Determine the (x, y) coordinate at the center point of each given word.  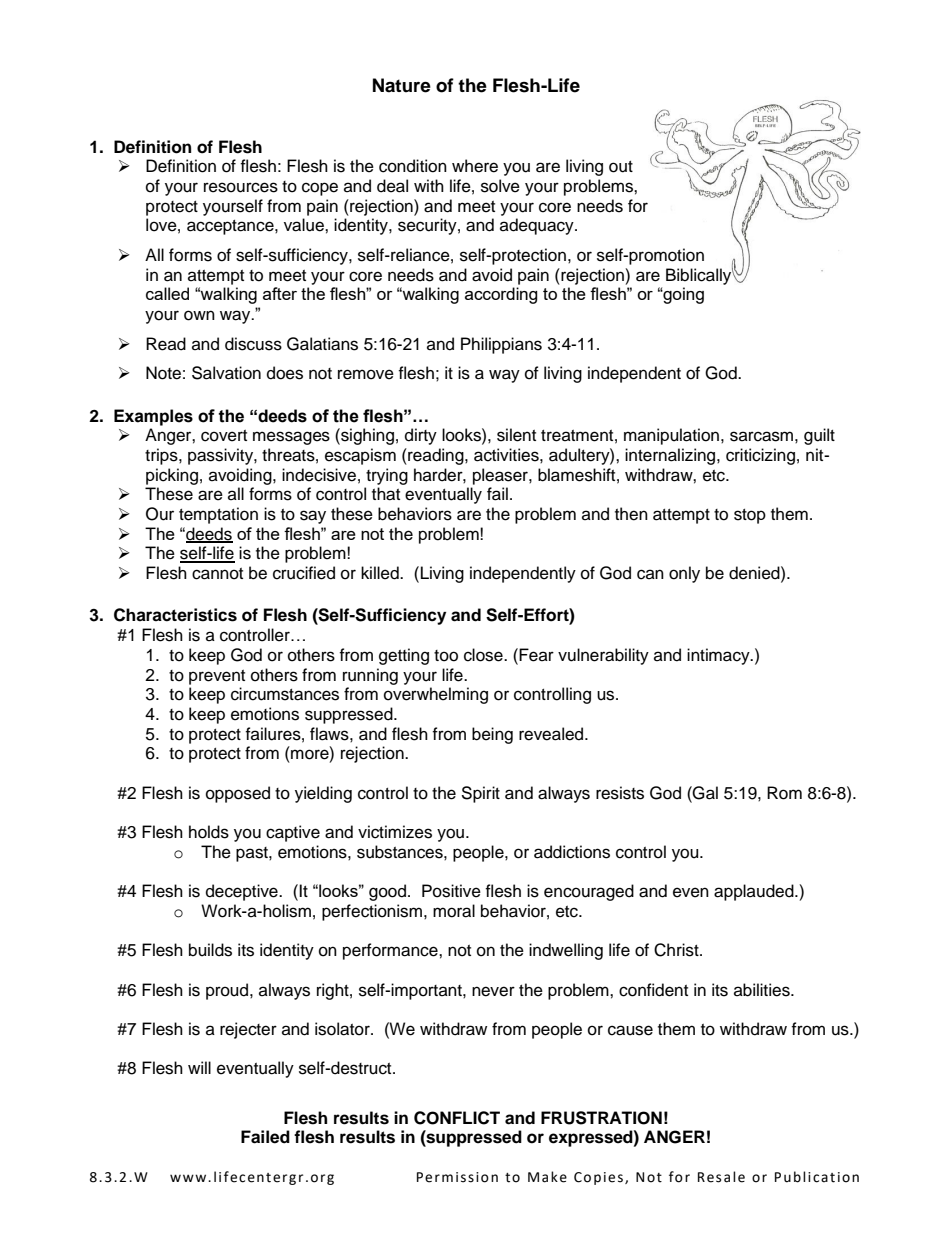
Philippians (501, 345)
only (684, 574)
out (621, 167)
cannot (217, 574)
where (475, 166)
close (484, 655)
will (199, 1067)
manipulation (671, 436)
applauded (755, 892)
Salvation (226, 373)
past (253, 854)
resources (241, 187)
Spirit (480, 794)
